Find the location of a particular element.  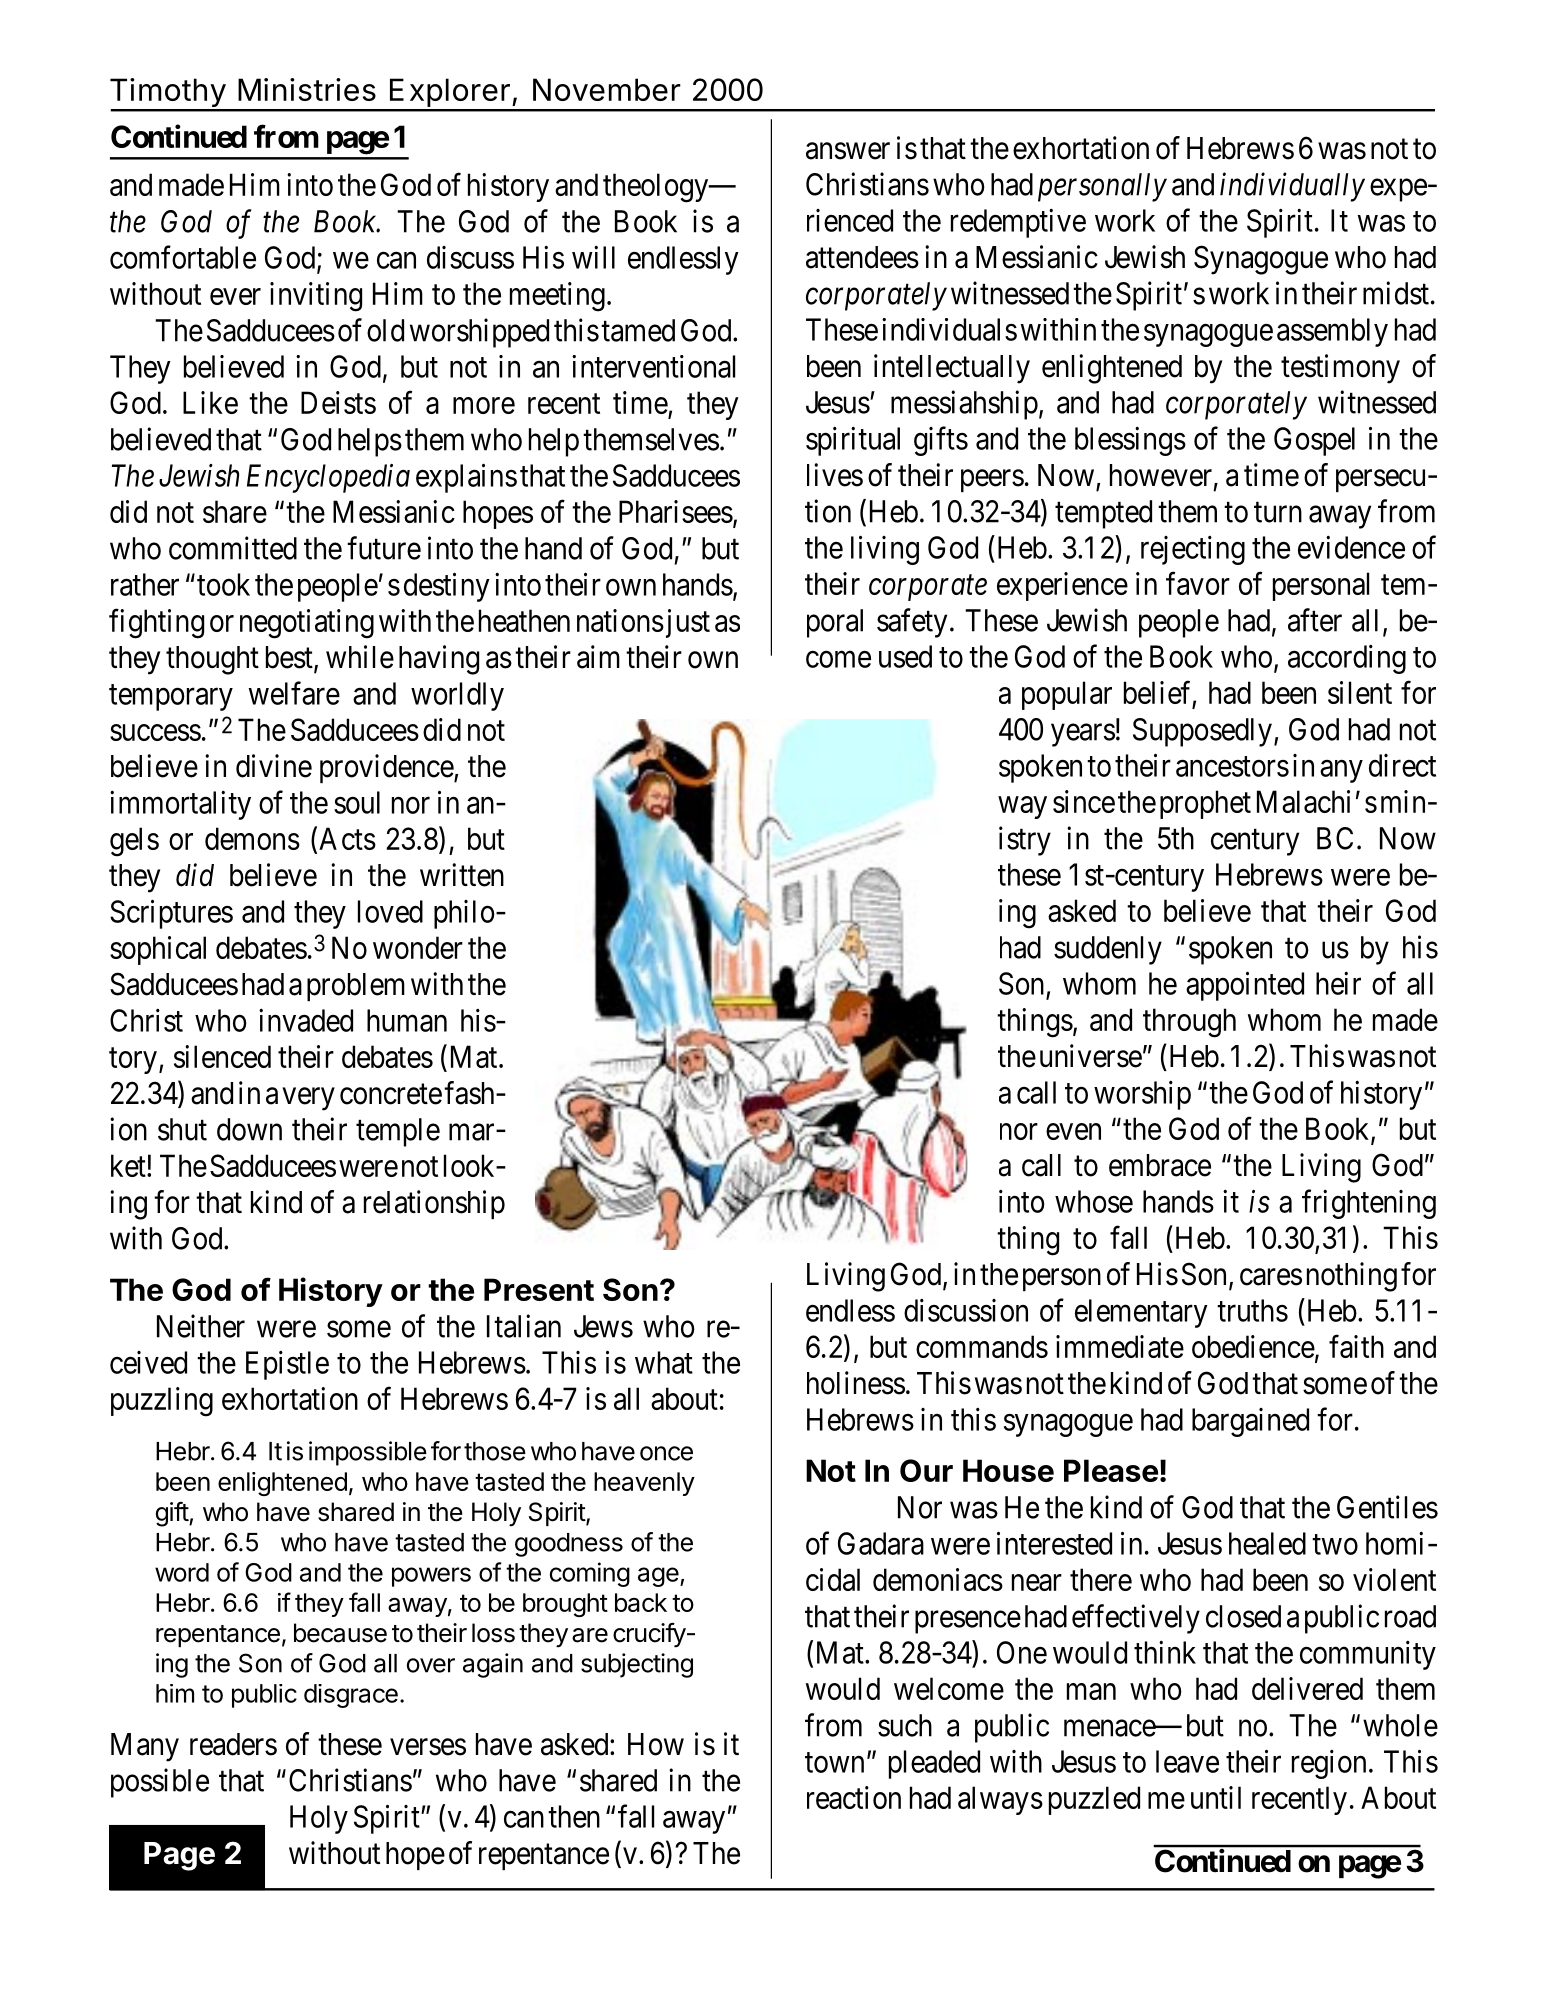

suddenly is located at coordinates (1108, 950).
